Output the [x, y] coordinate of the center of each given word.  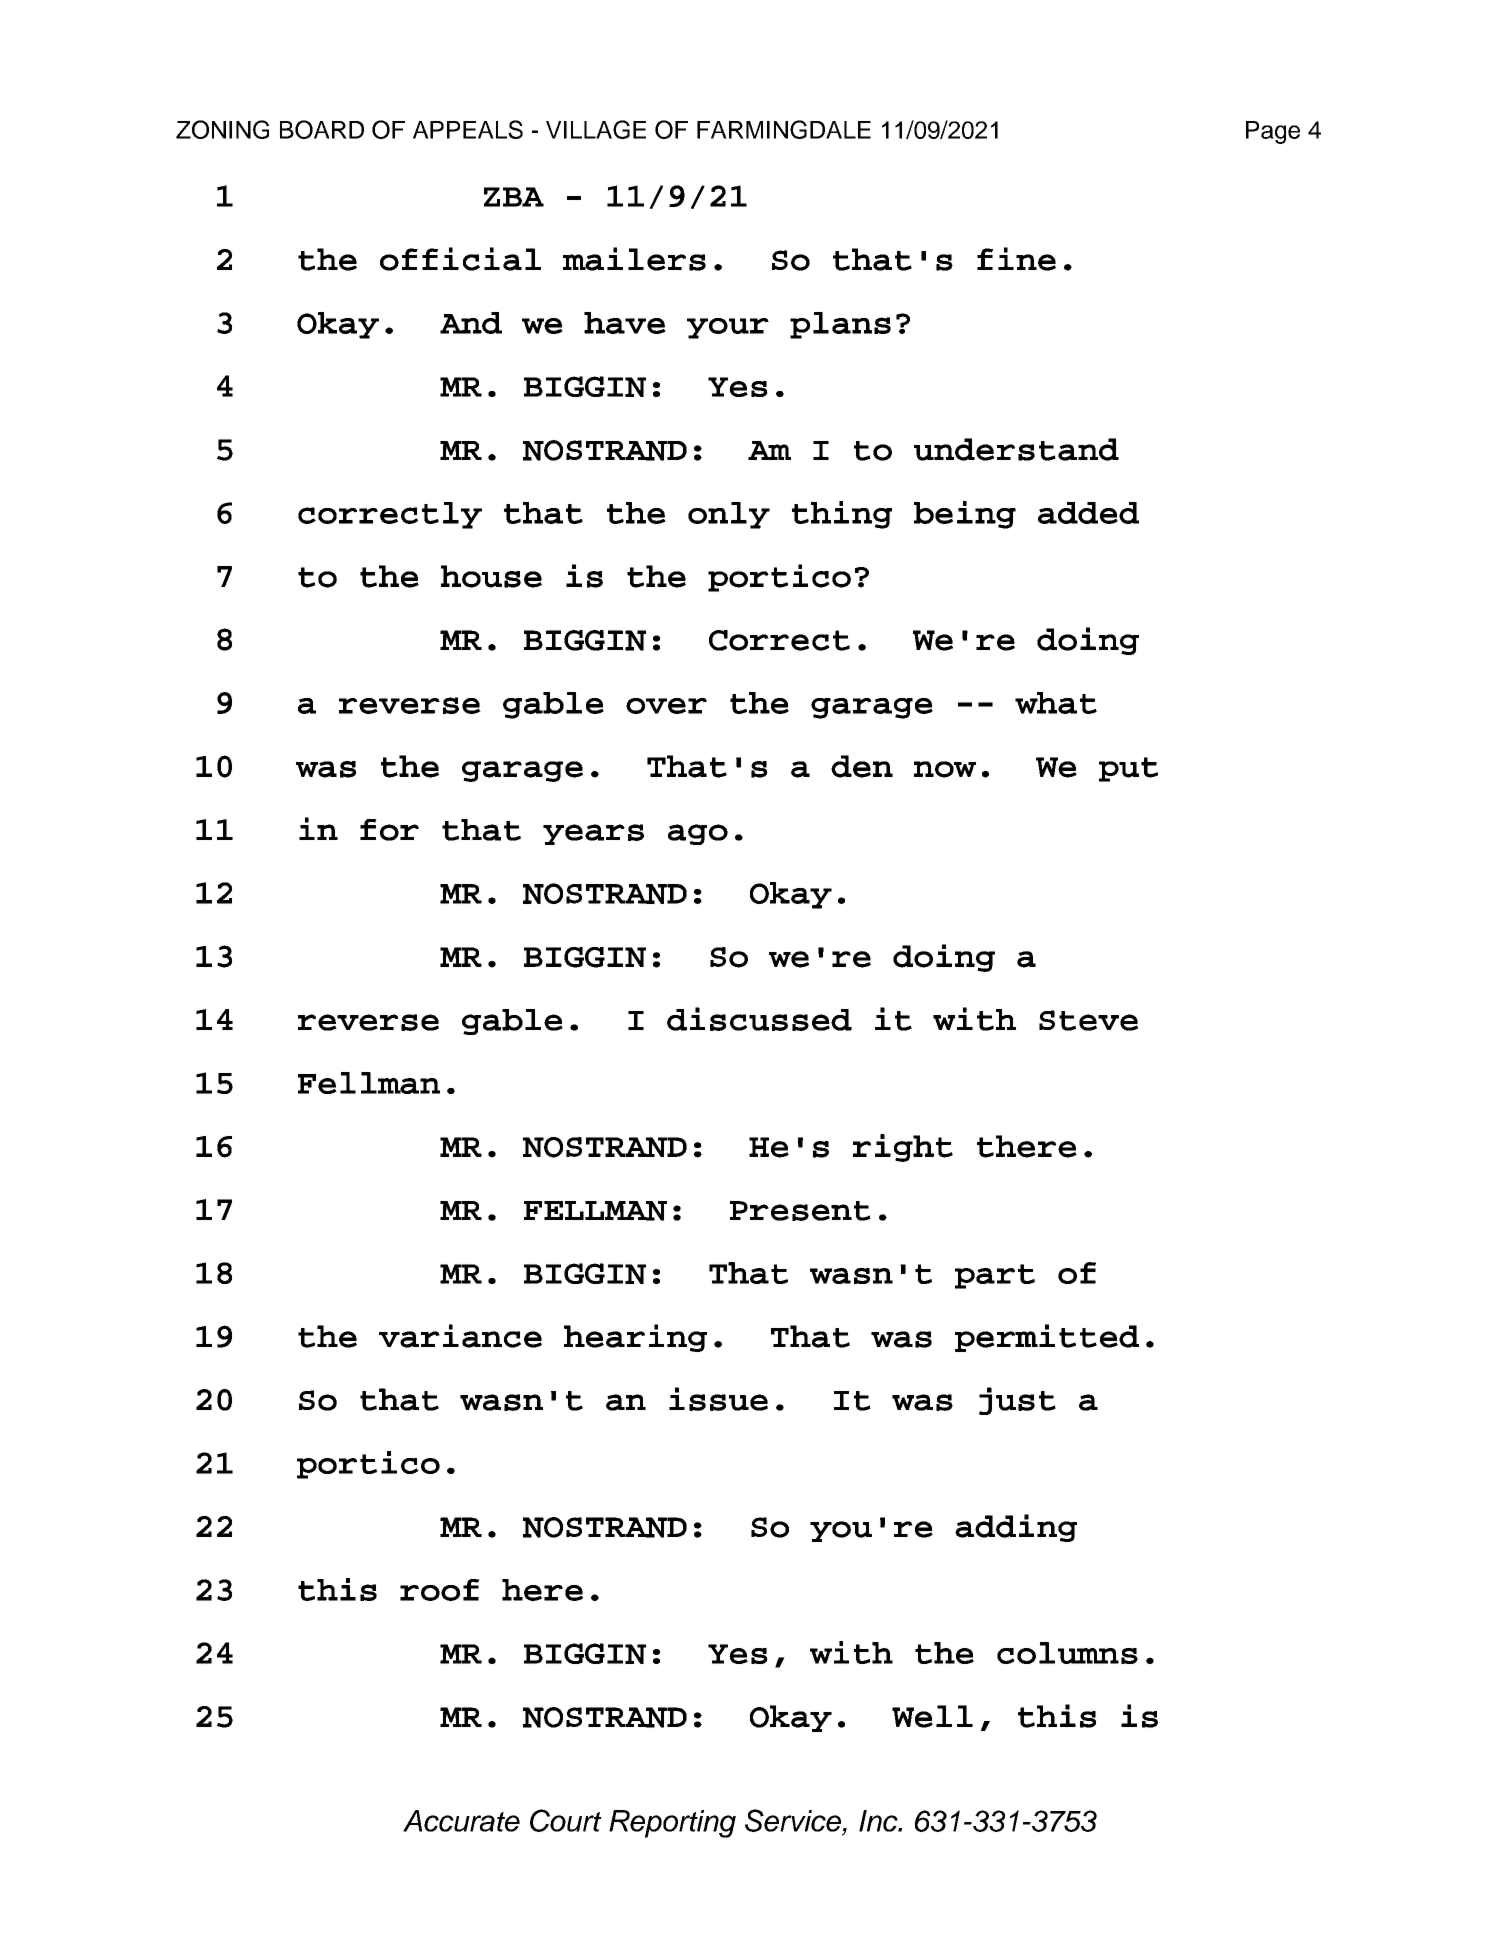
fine [1016, 259]
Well [932, 1716]
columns [1067, 1653]
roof [440, 1590]
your [728, 328]
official [460, 259]
